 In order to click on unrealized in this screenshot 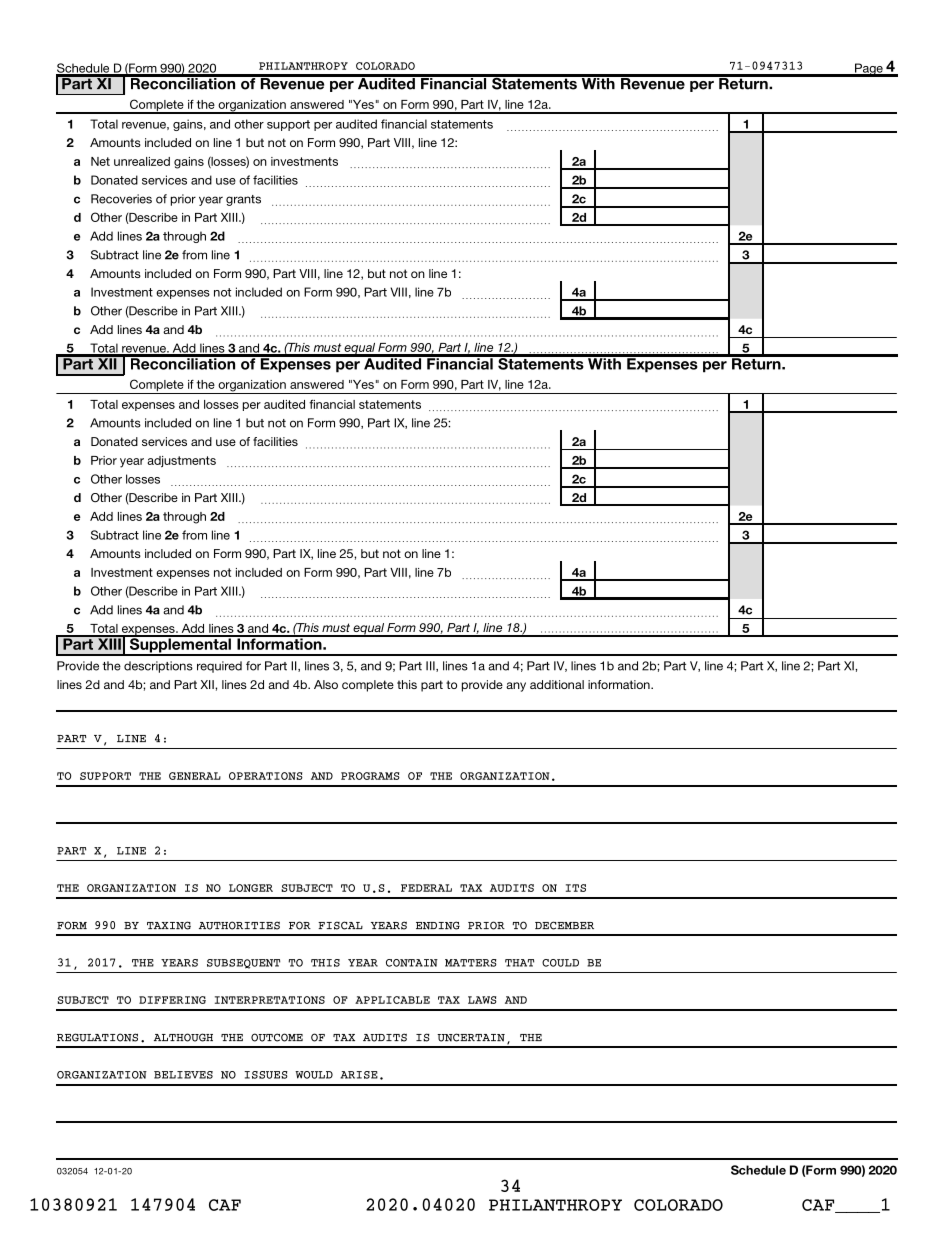, I will do `click(142, 161)`.
